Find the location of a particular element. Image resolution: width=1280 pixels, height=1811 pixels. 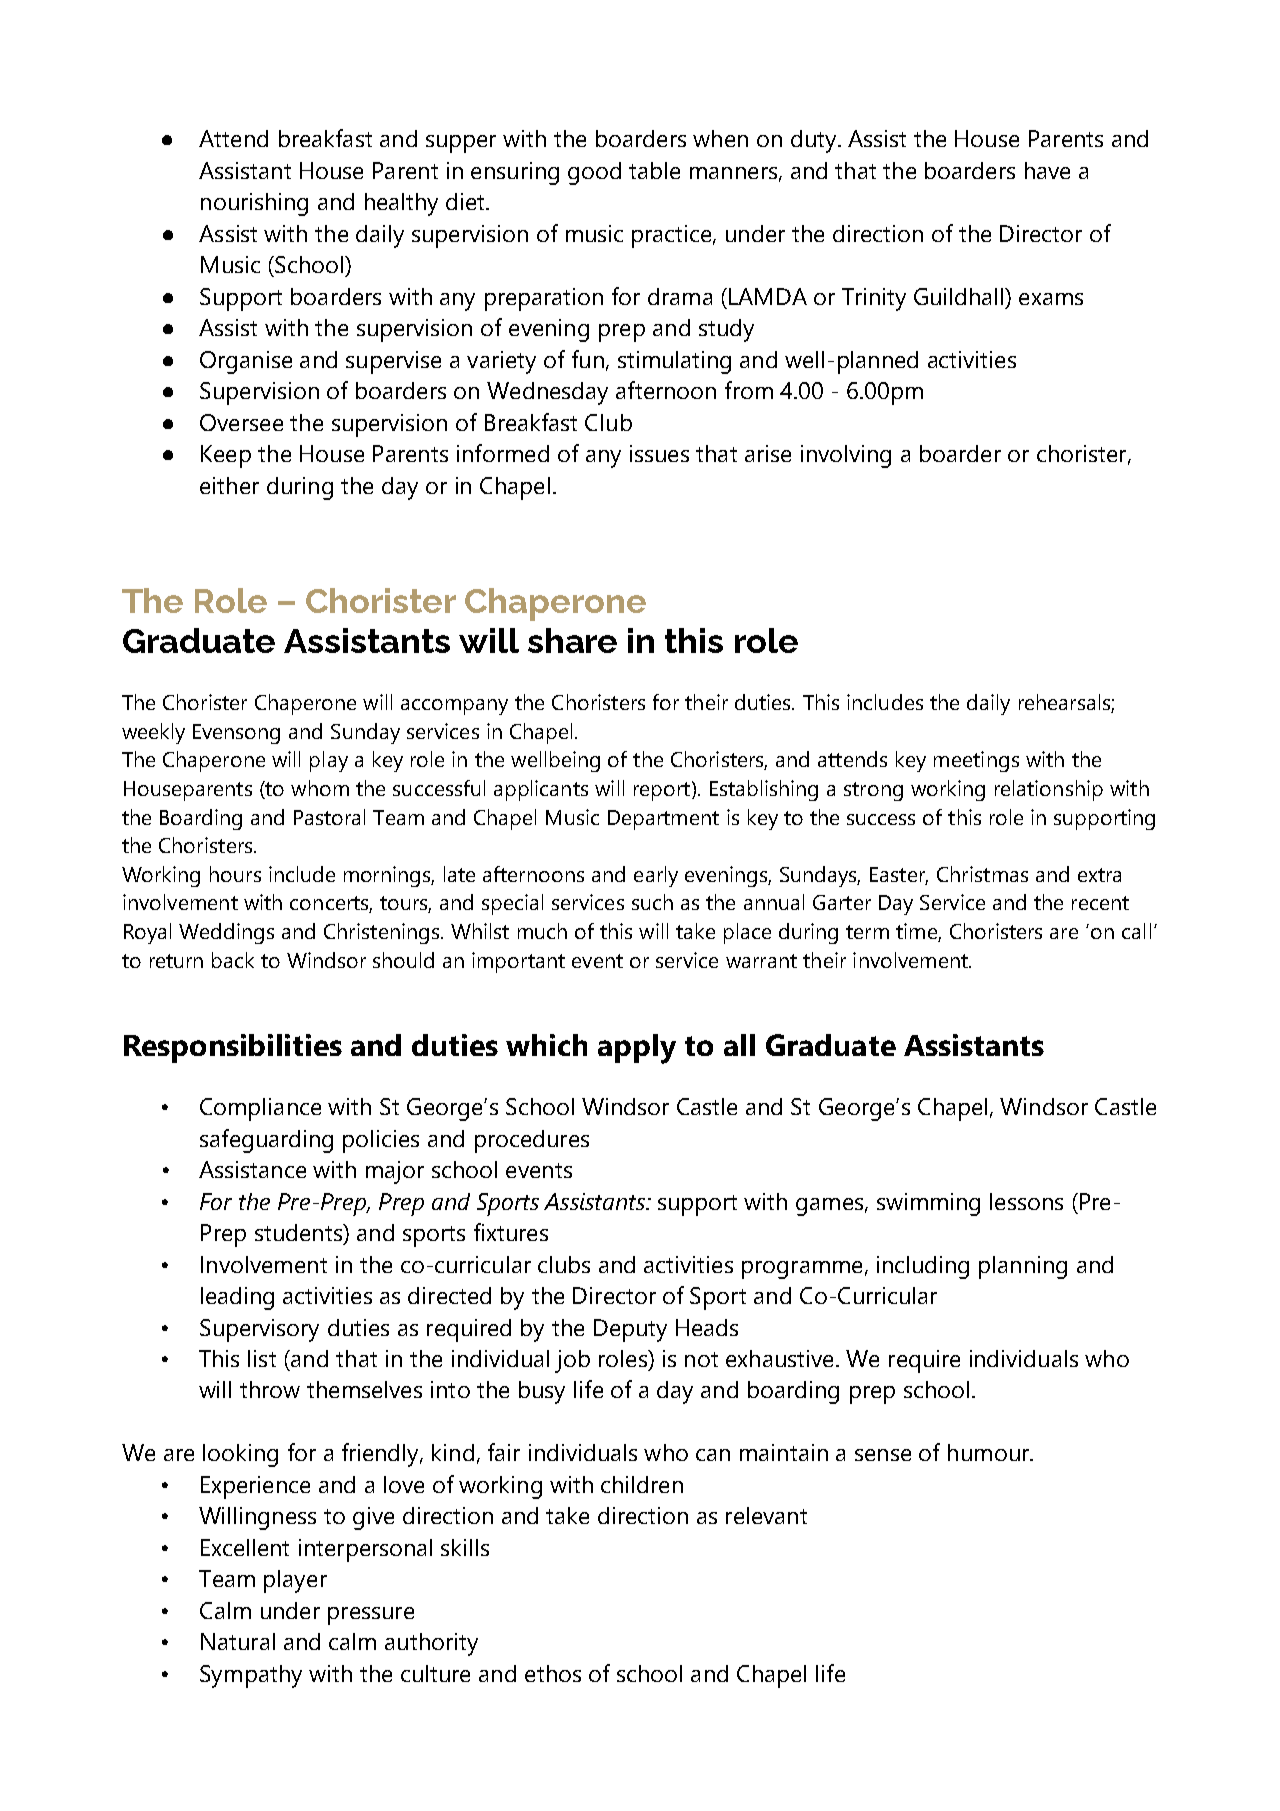

Natural is located at coordinates (238, 1641).
